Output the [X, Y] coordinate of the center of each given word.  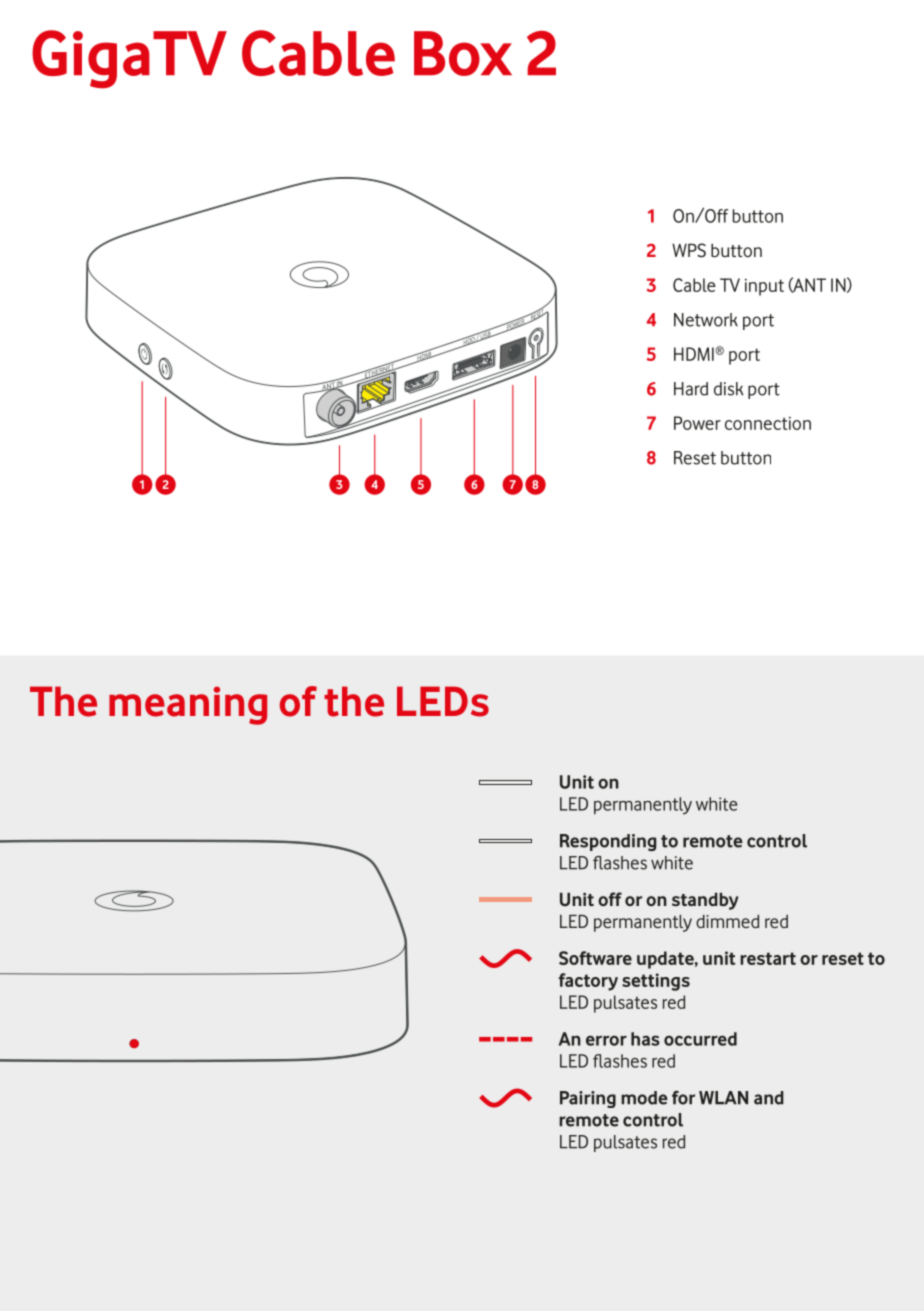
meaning [188, 705]
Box [463, 53]
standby [705, 901]
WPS [689, 250]
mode [644, 1098]
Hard [691, 389]
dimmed [727, 921]
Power [697, 423]
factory [588, 982]
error [606, 1040]
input [764, 287]
